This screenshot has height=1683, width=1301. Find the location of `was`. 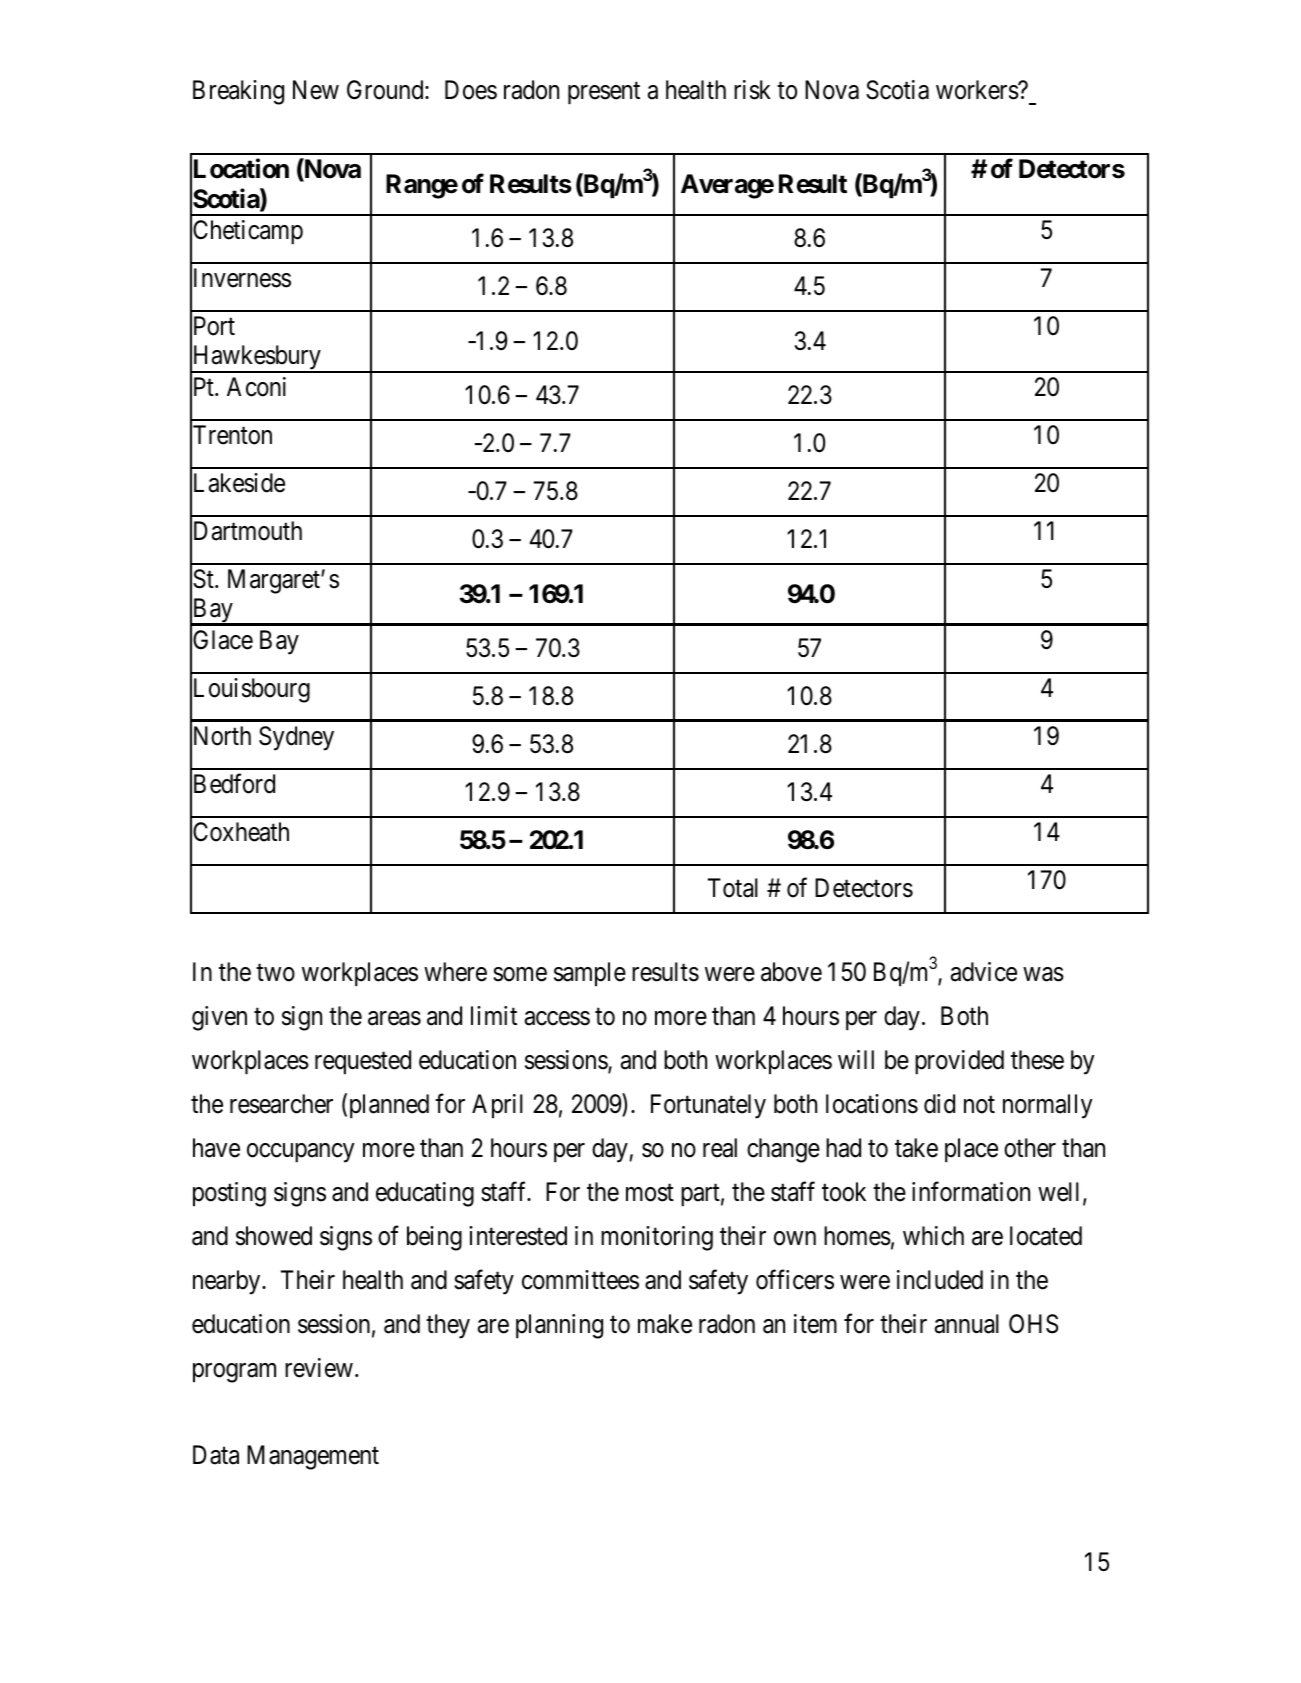

was is located at coordinates (1043, 974).
